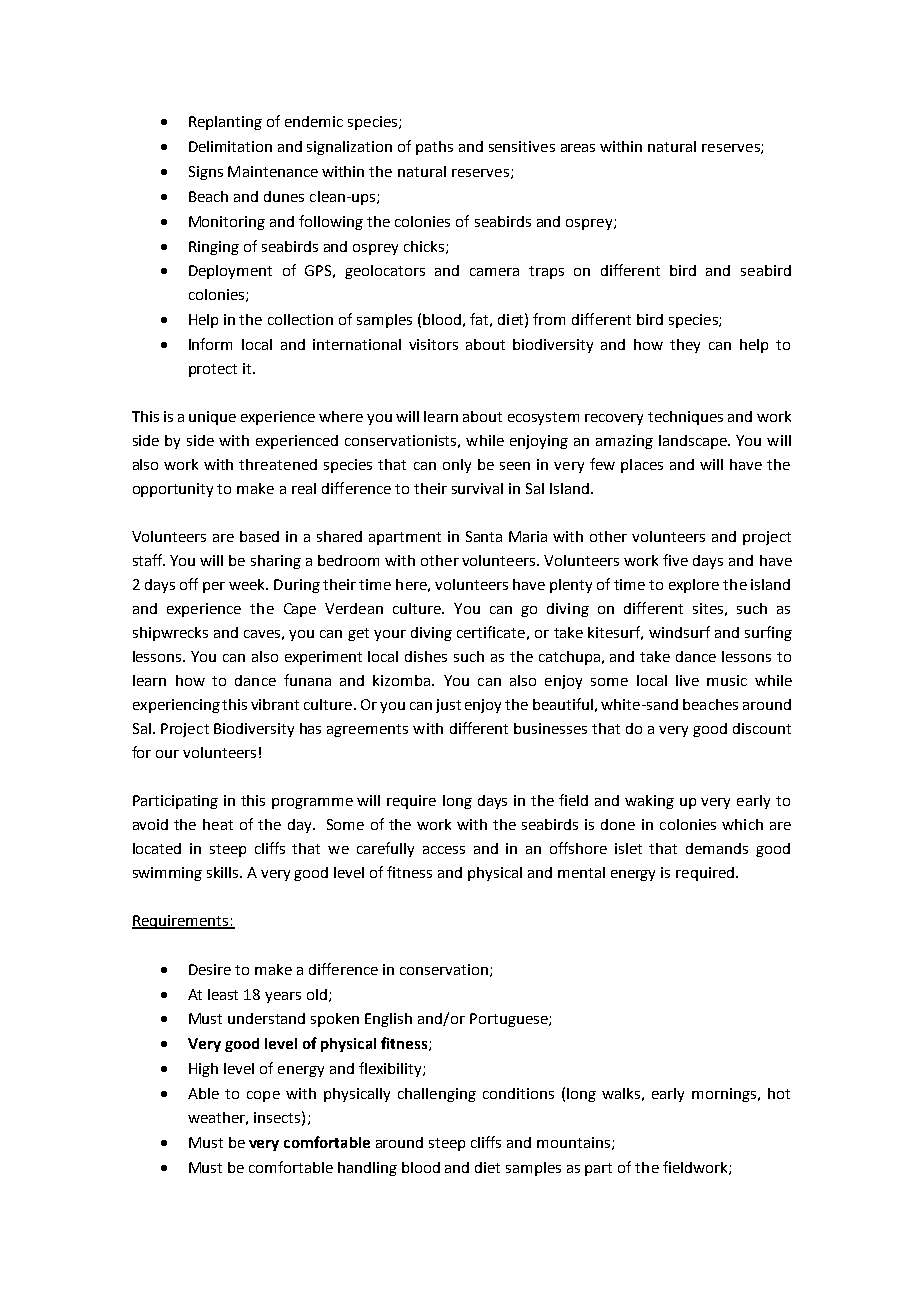 The height and width of the document is (1307, 924). What do you see at coordinates (173, 490) in the document?
I see `opportunity` at bounding box center [173, 490].
